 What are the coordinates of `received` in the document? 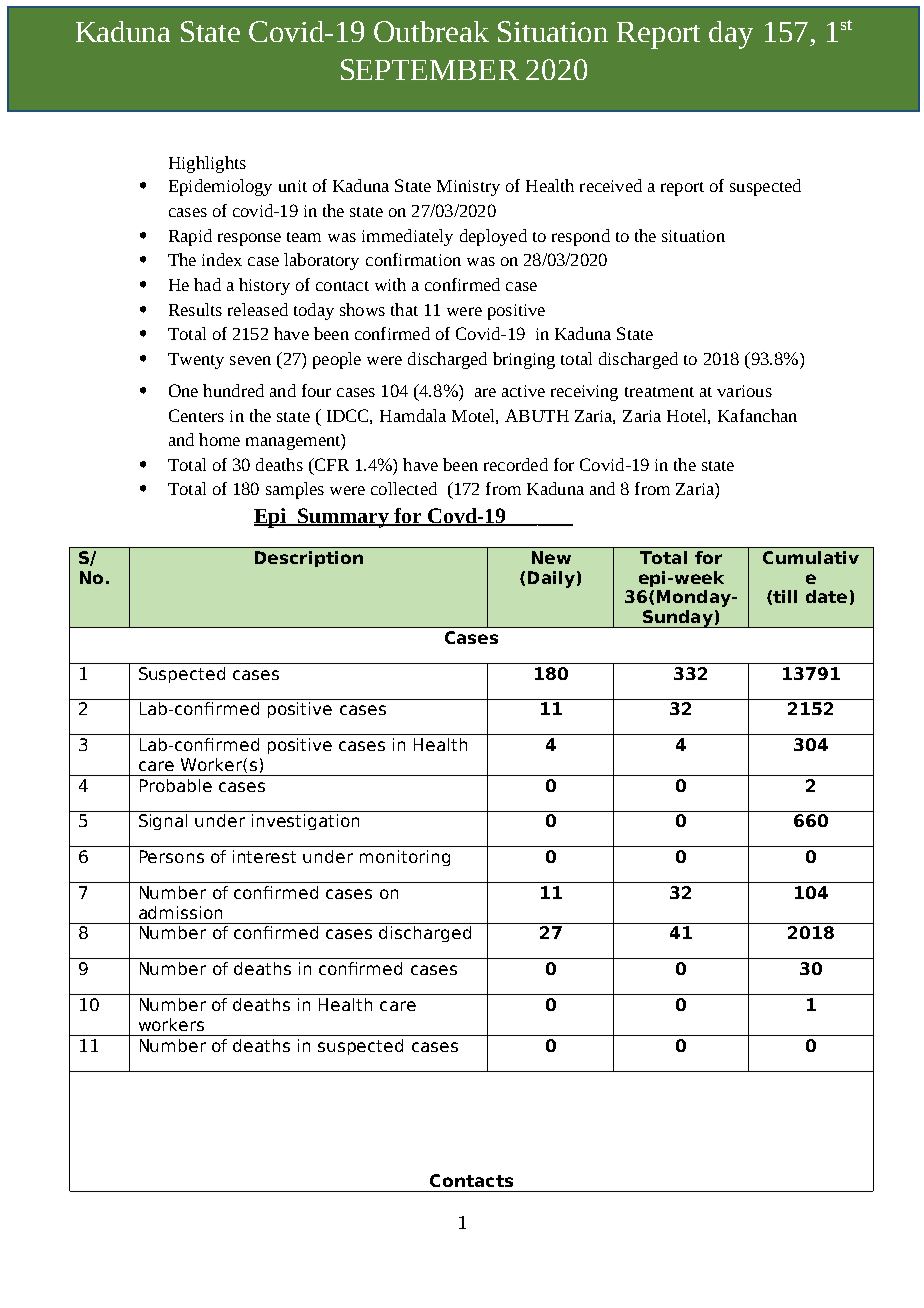 It's located at (611, 185).
